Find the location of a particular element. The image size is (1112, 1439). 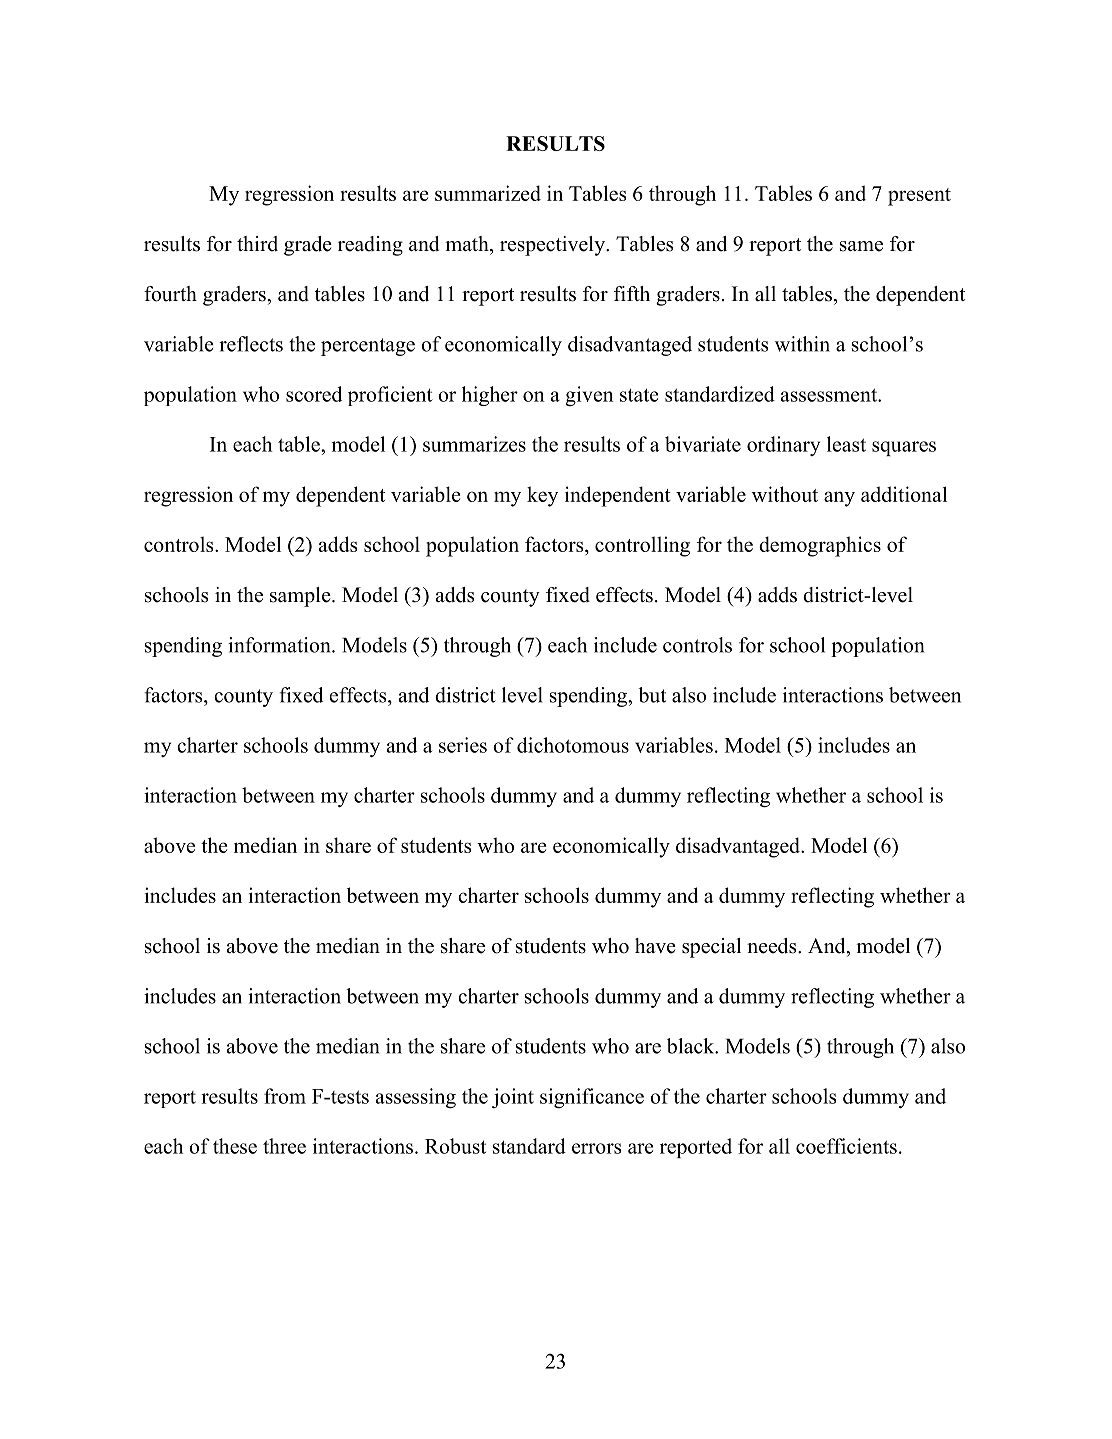

same is located at coordinates (861, 246).
